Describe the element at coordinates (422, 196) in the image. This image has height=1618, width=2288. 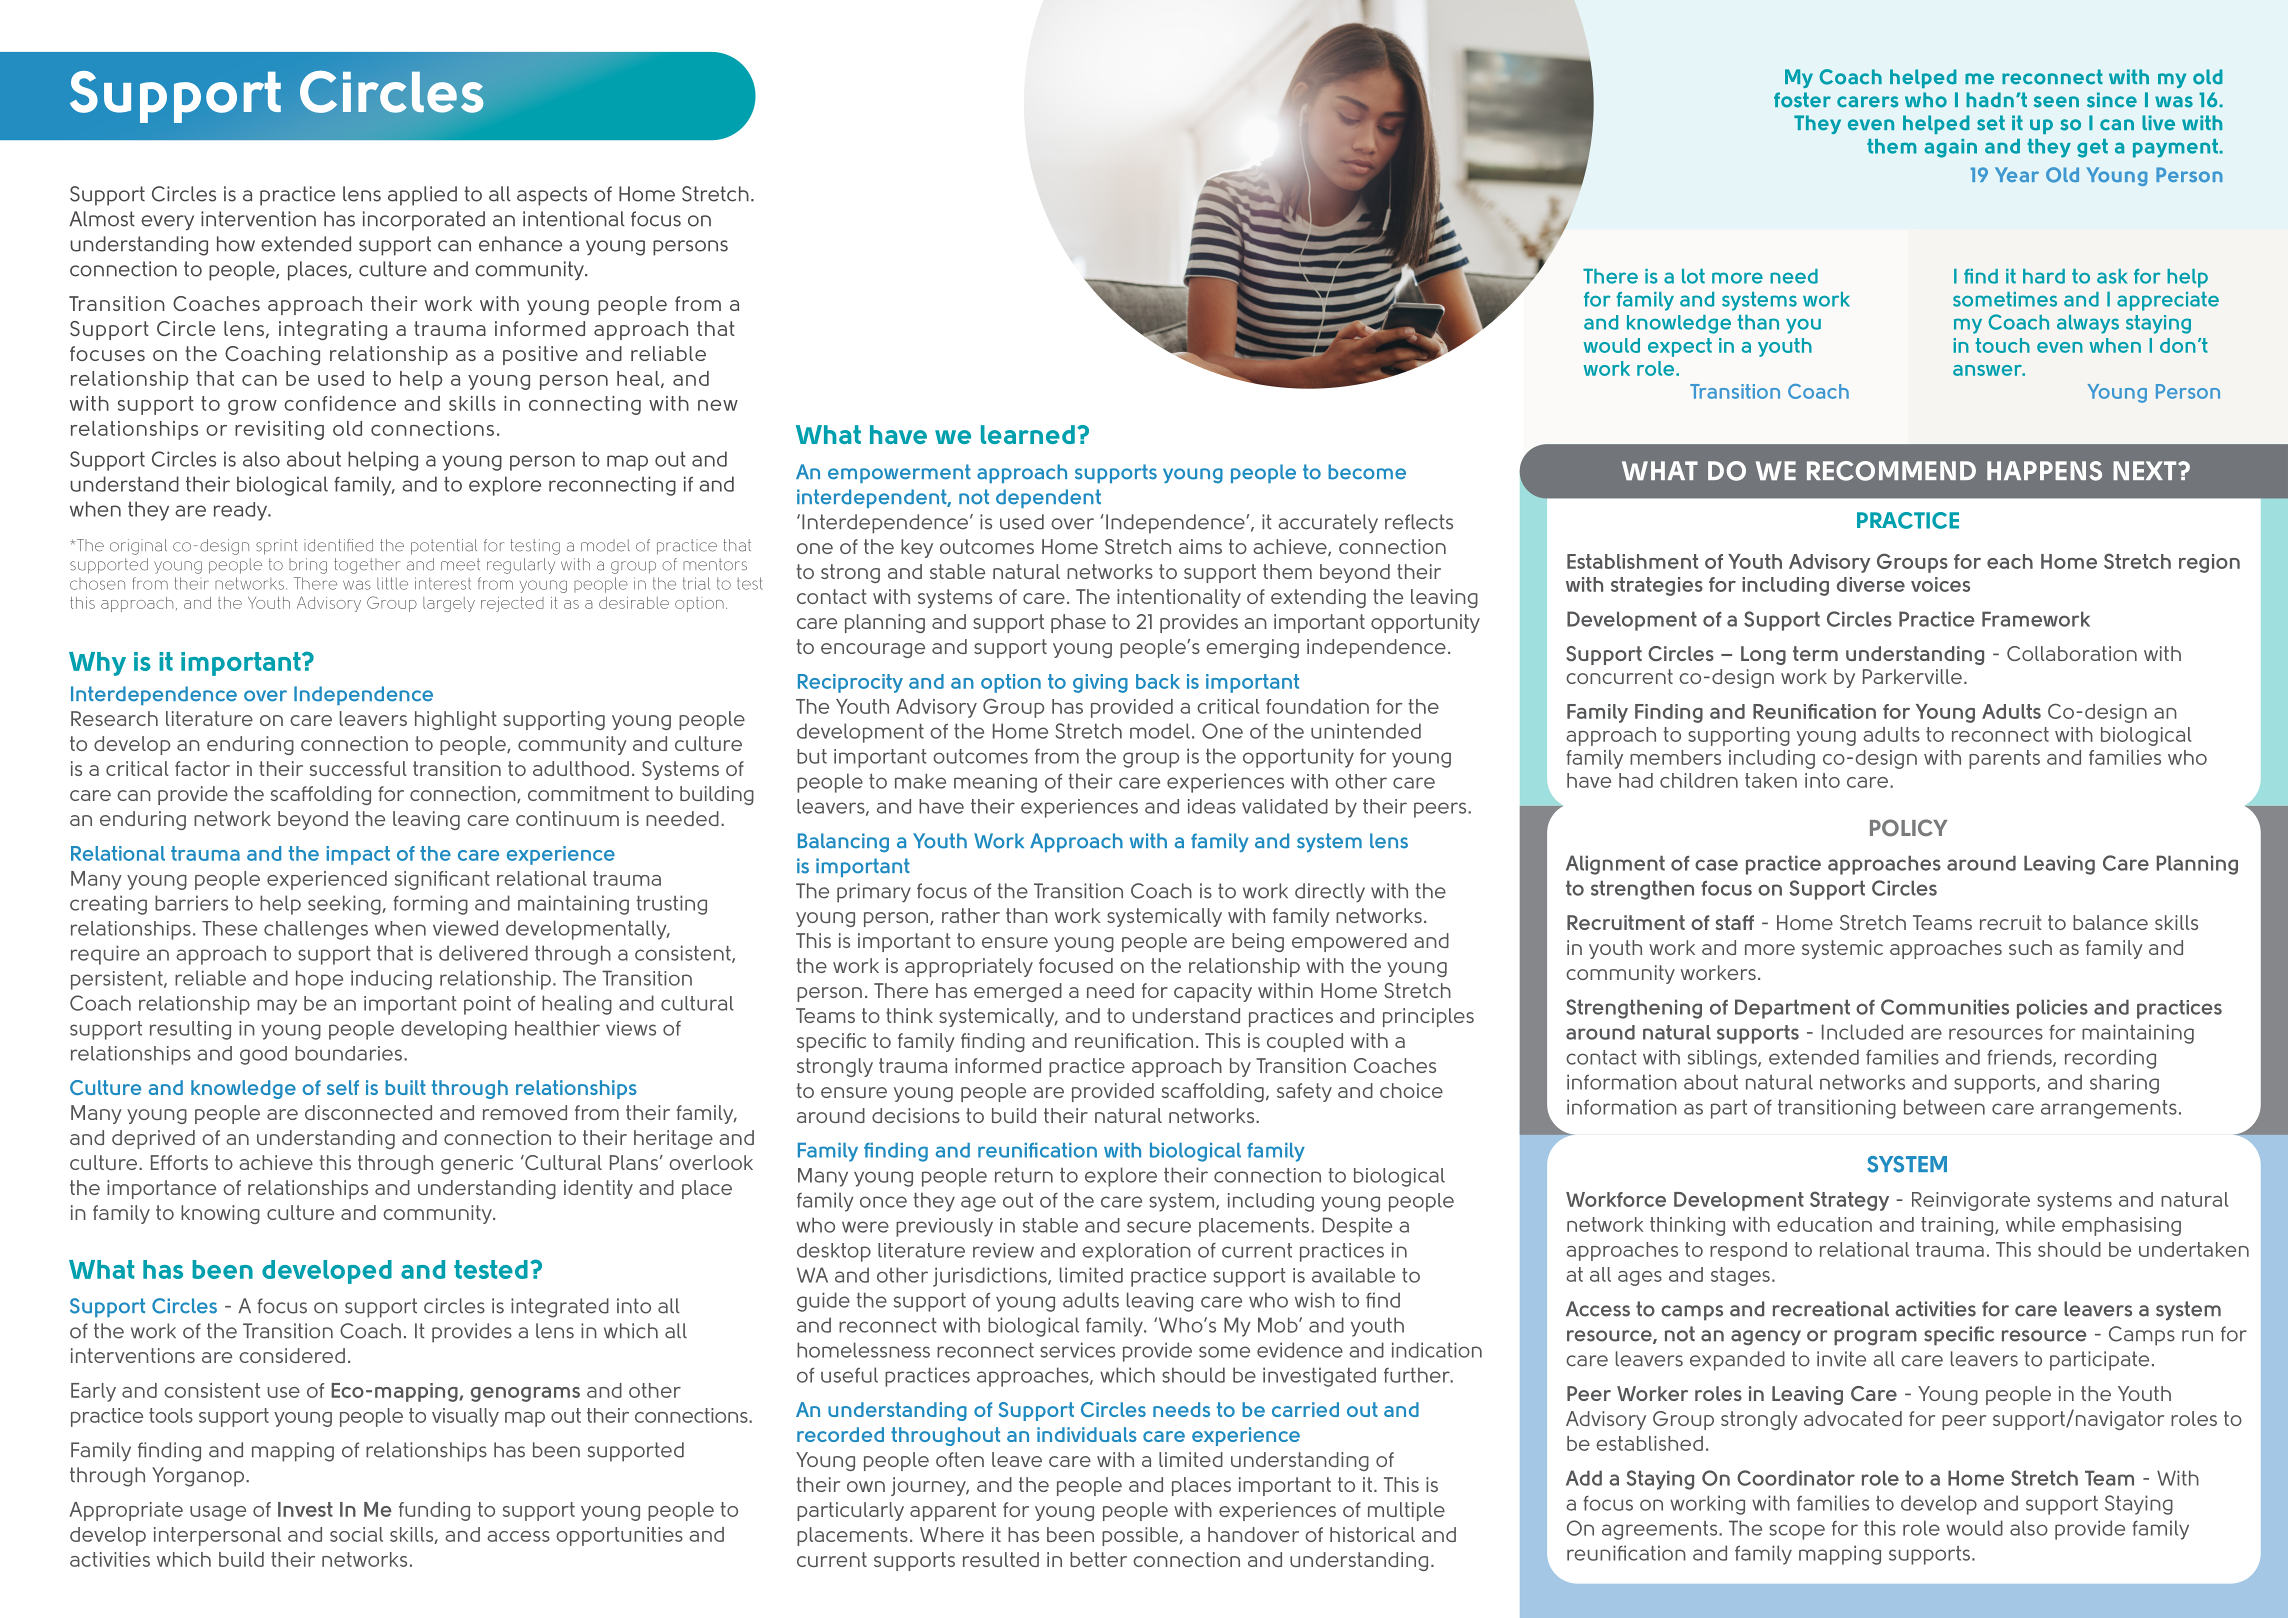
I see `applied` at that location.
